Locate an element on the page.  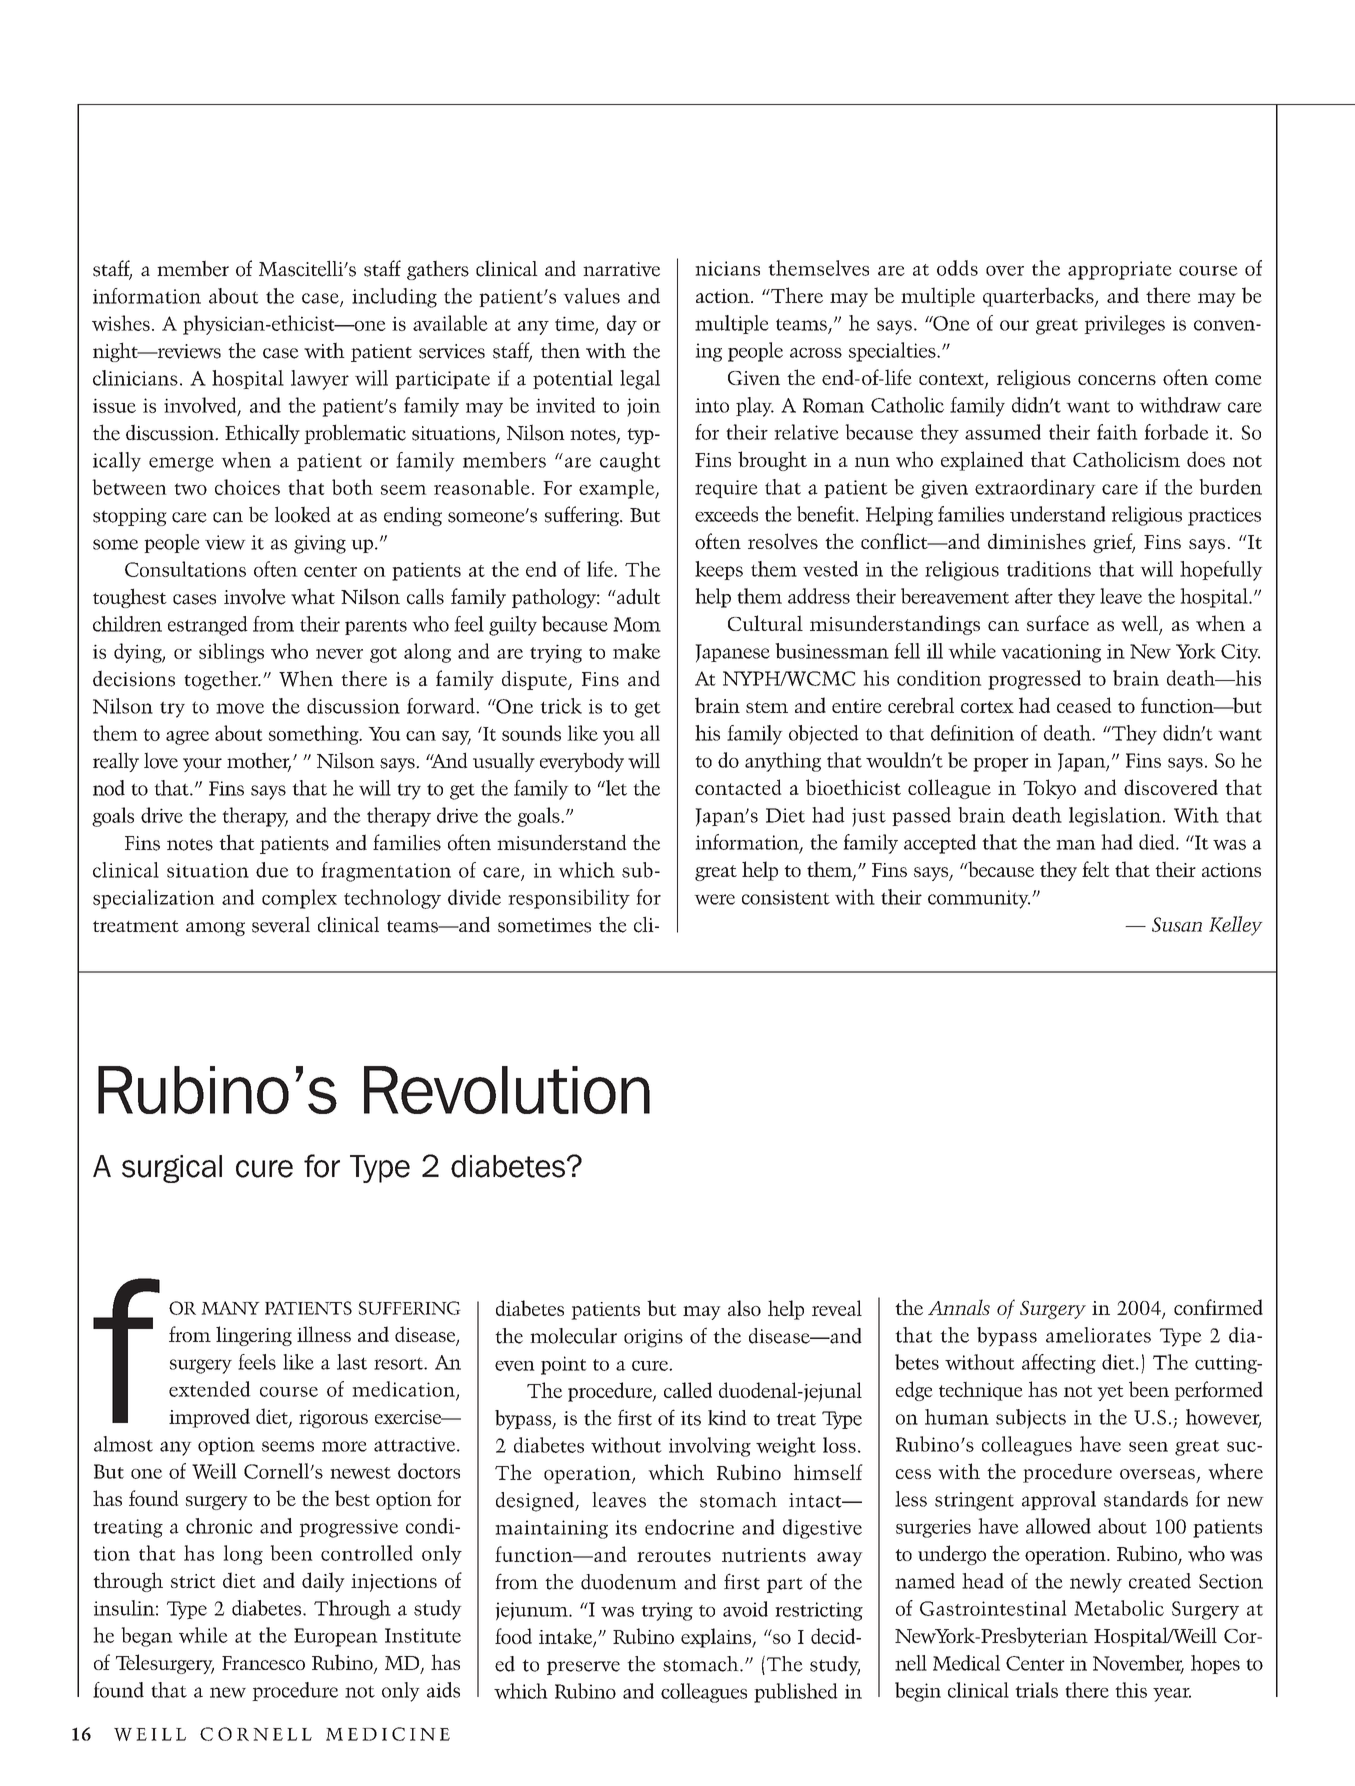
surgical is located at coordinates (172, 1169).
